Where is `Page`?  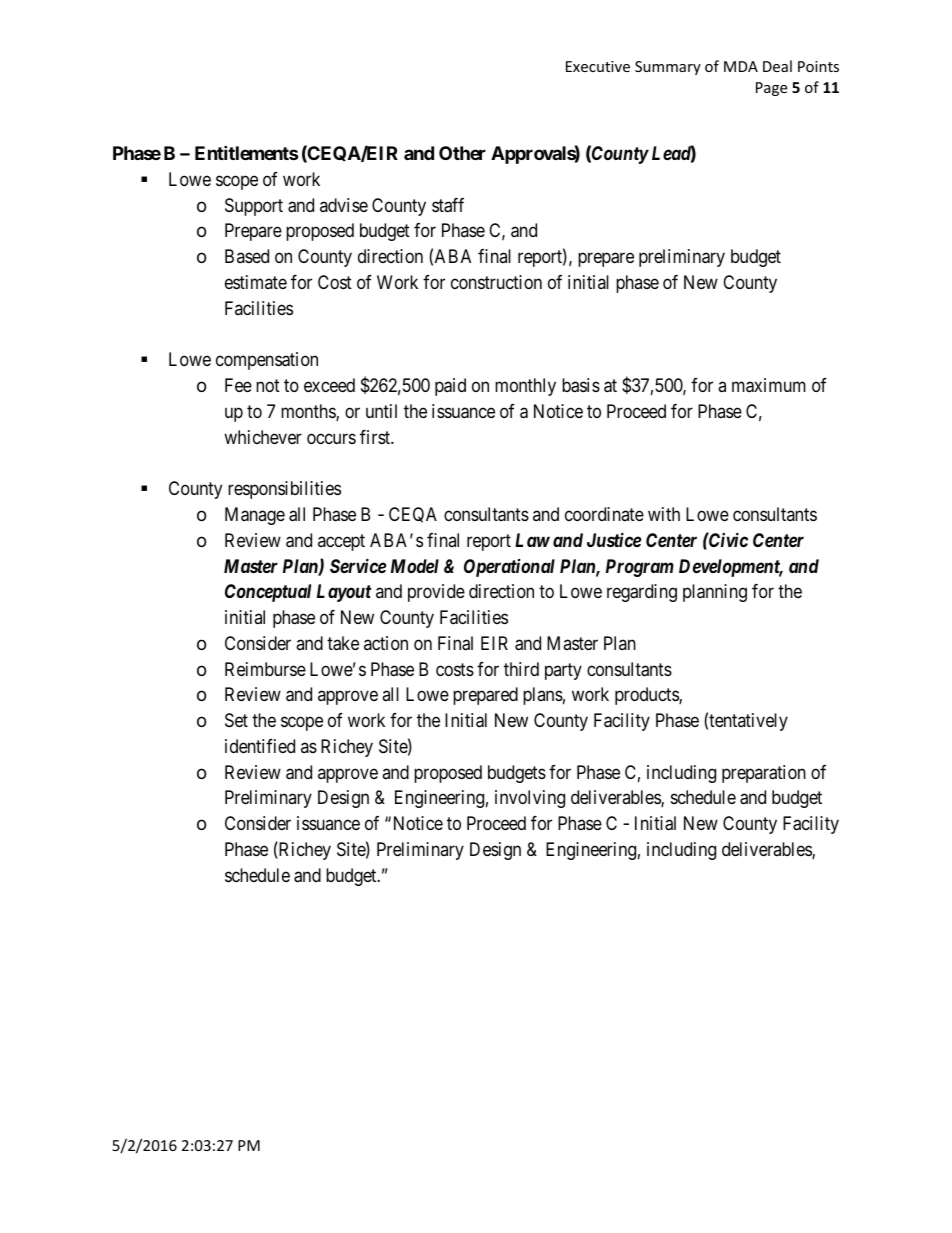
Page is located at coordinates (771, 89).
